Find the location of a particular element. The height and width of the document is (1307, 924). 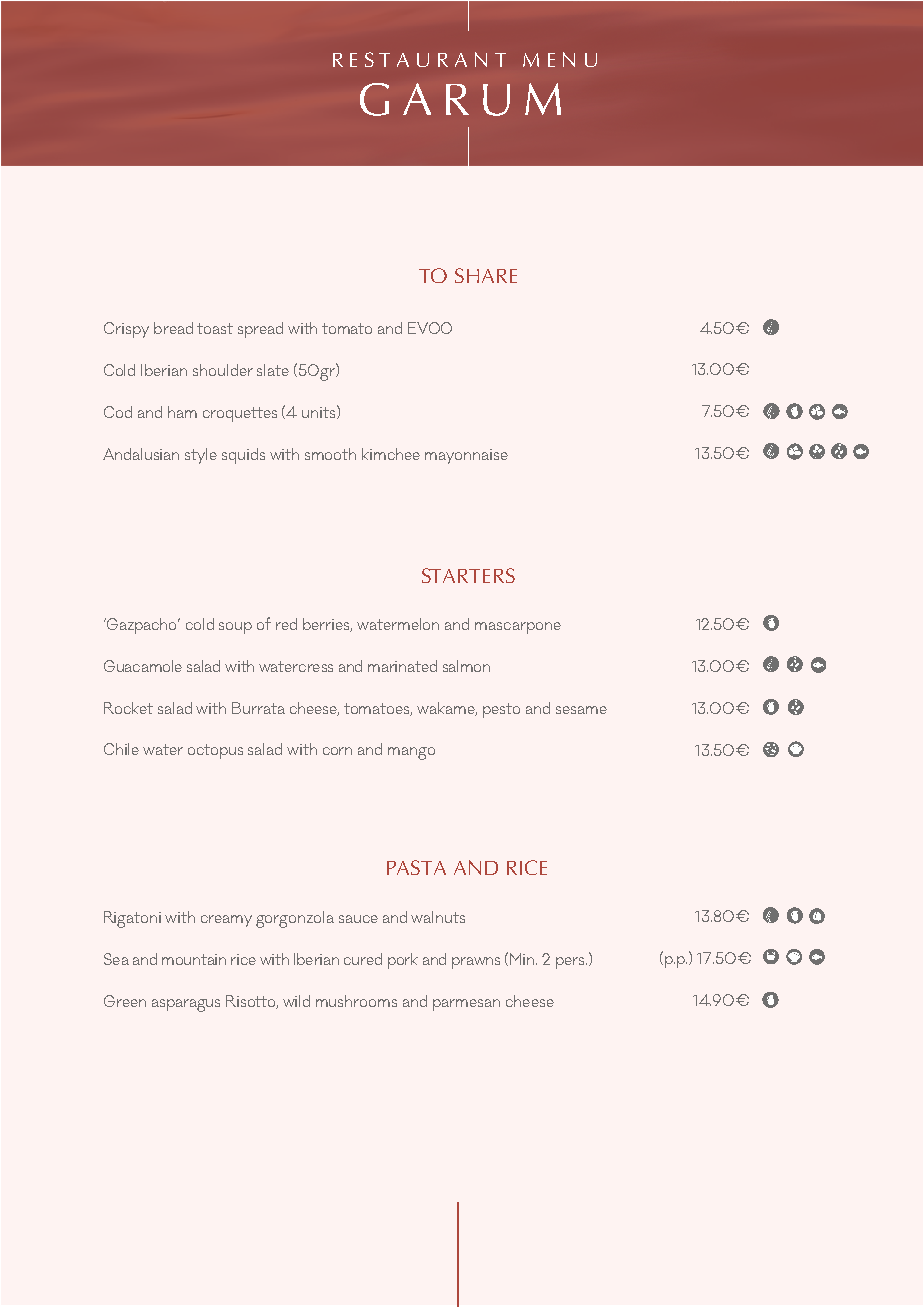

SHARE is located at coordinates (486, 275).
